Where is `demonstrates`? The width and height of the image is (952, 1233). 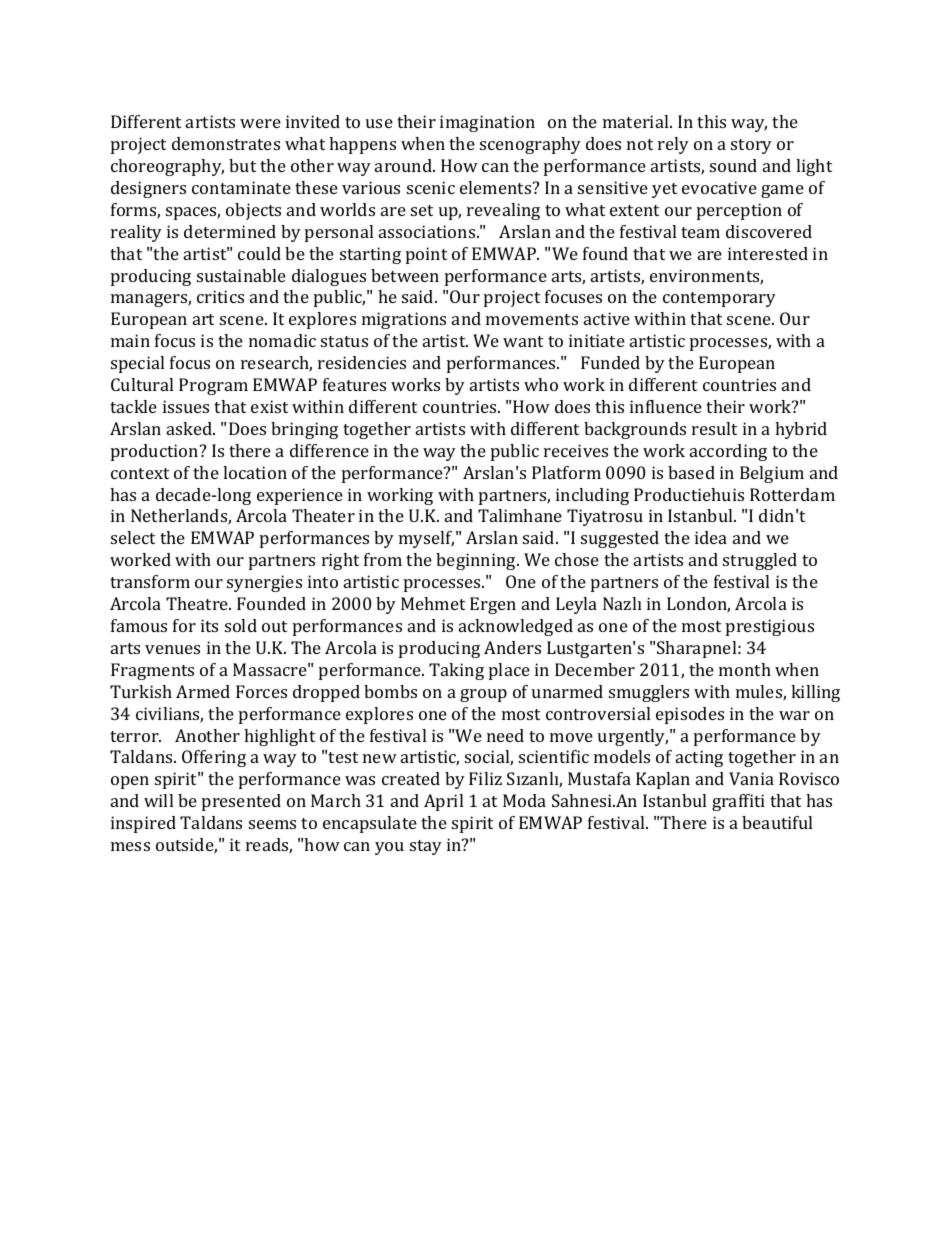 demonstrates is located at coordinates (226, 143).
